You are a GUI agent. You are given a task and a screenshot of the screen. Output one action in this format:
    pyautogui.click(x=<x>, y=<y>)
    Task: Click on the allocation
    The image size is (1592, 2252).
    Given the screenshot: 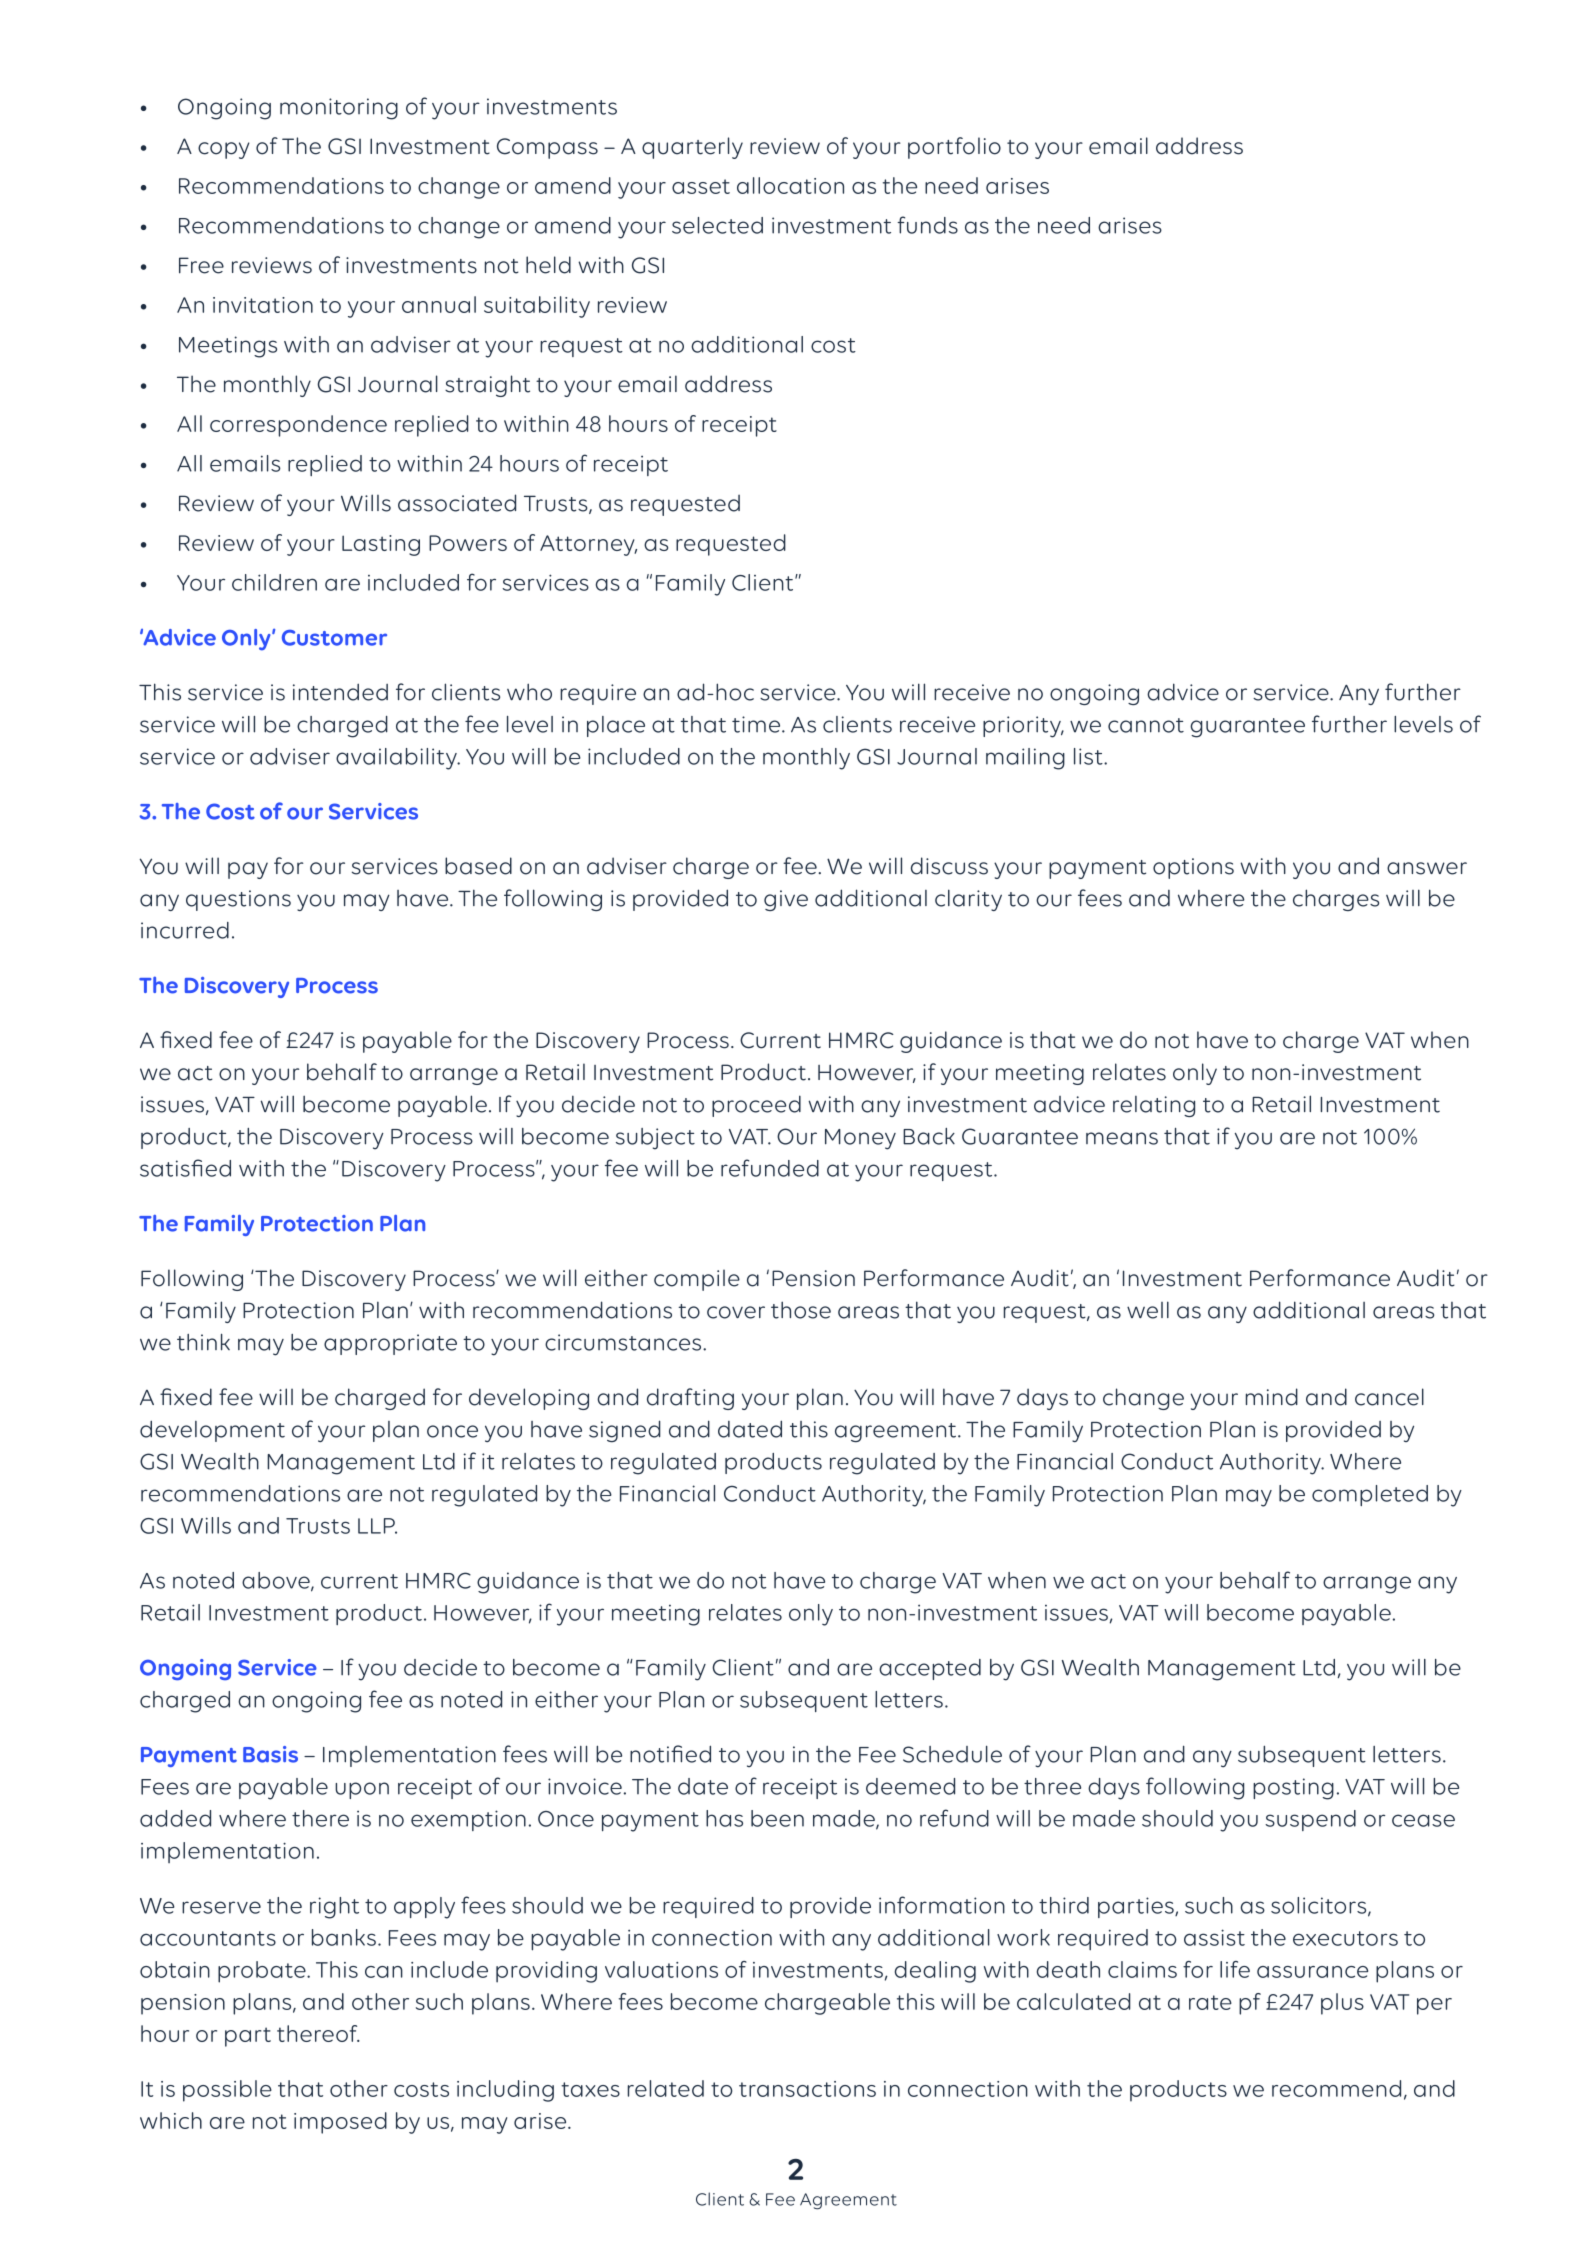 What is the action you would take?
    pyautogui.click(x=790, y=185)
